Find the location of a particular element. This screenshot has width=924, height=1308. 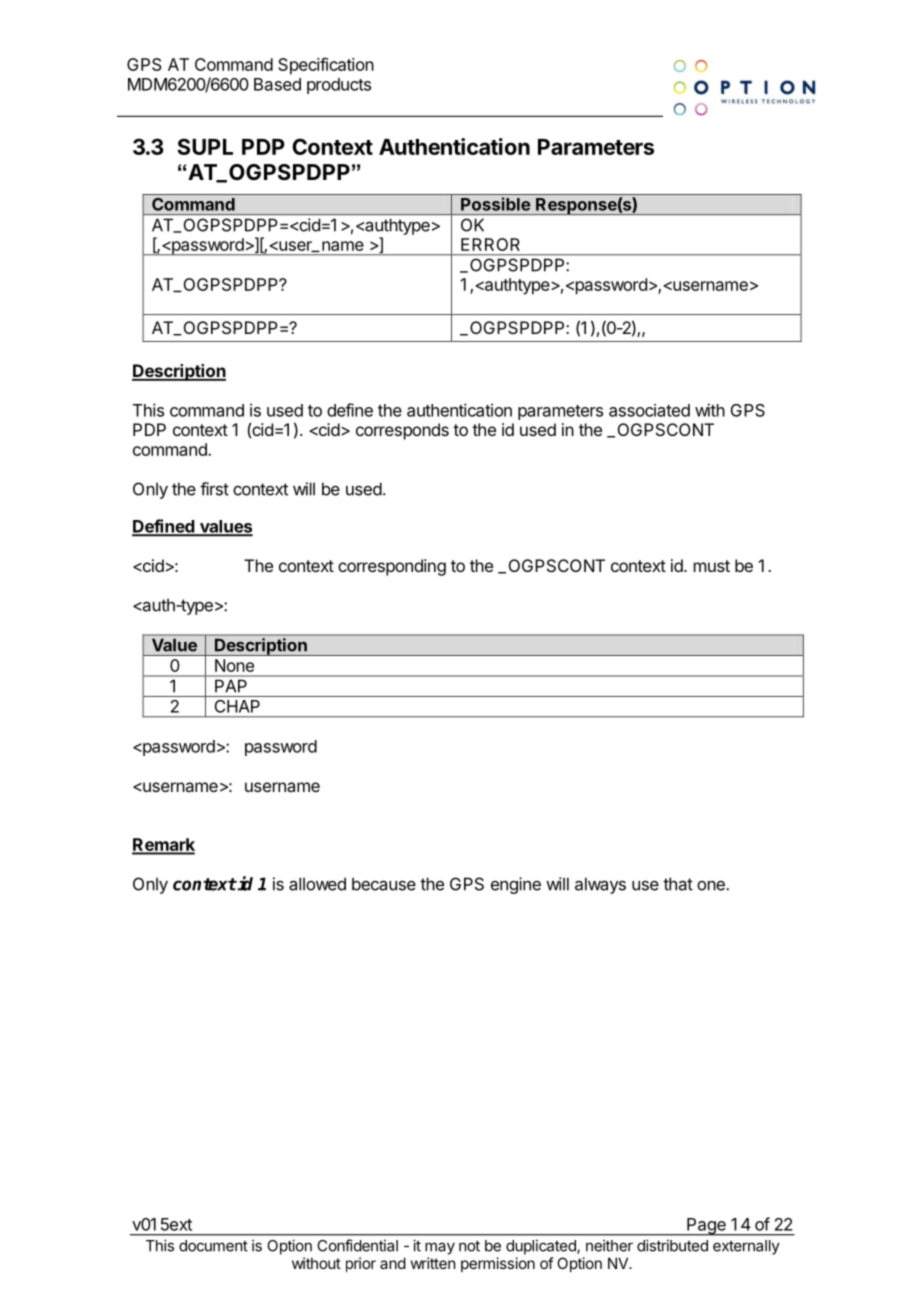

ERROR is located at coordinates (490, 244).
